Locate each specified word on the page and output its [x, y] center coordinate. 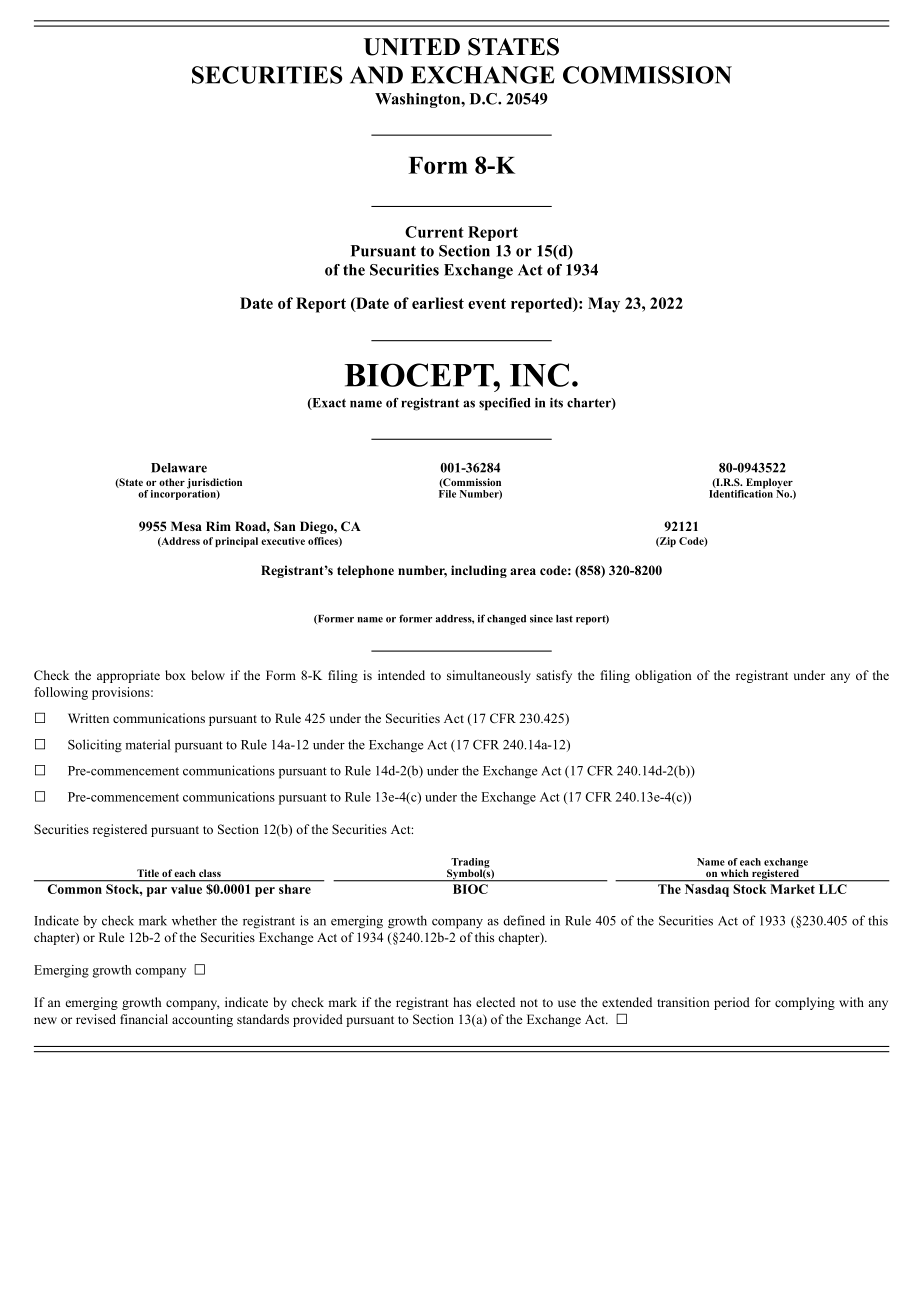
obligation [663, 676]
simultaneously [489, 676]
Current [434, 232]
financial [144, 1019]
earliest [438, 303]
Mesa [186, 526]
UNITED [412, 47]
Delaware [179, 468]
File [447, 492]
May [604, 305]
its [556, 403]
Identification [741, 492]
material [147, 744]
